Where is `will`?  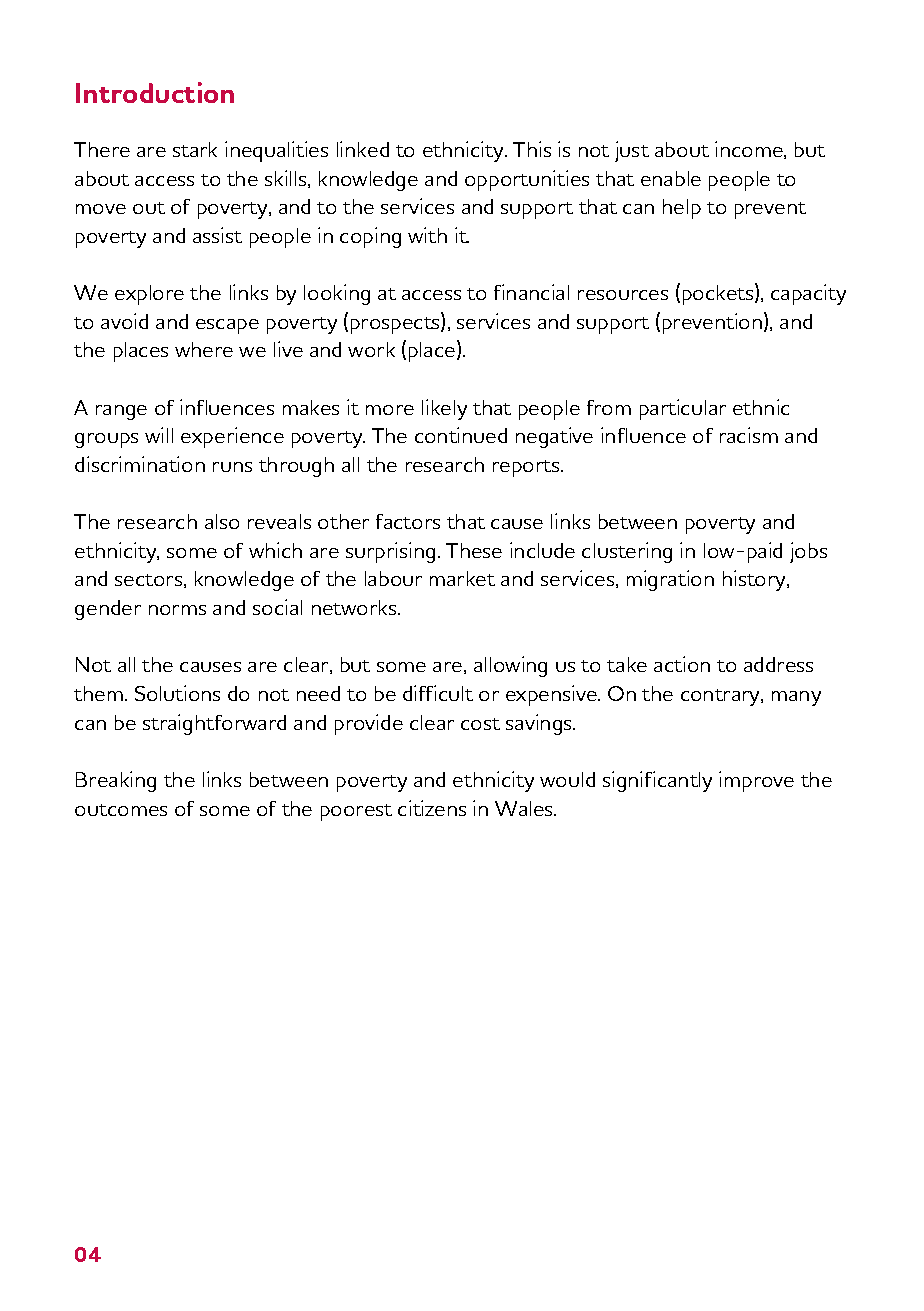 will is located at coordinates (159, 435).
